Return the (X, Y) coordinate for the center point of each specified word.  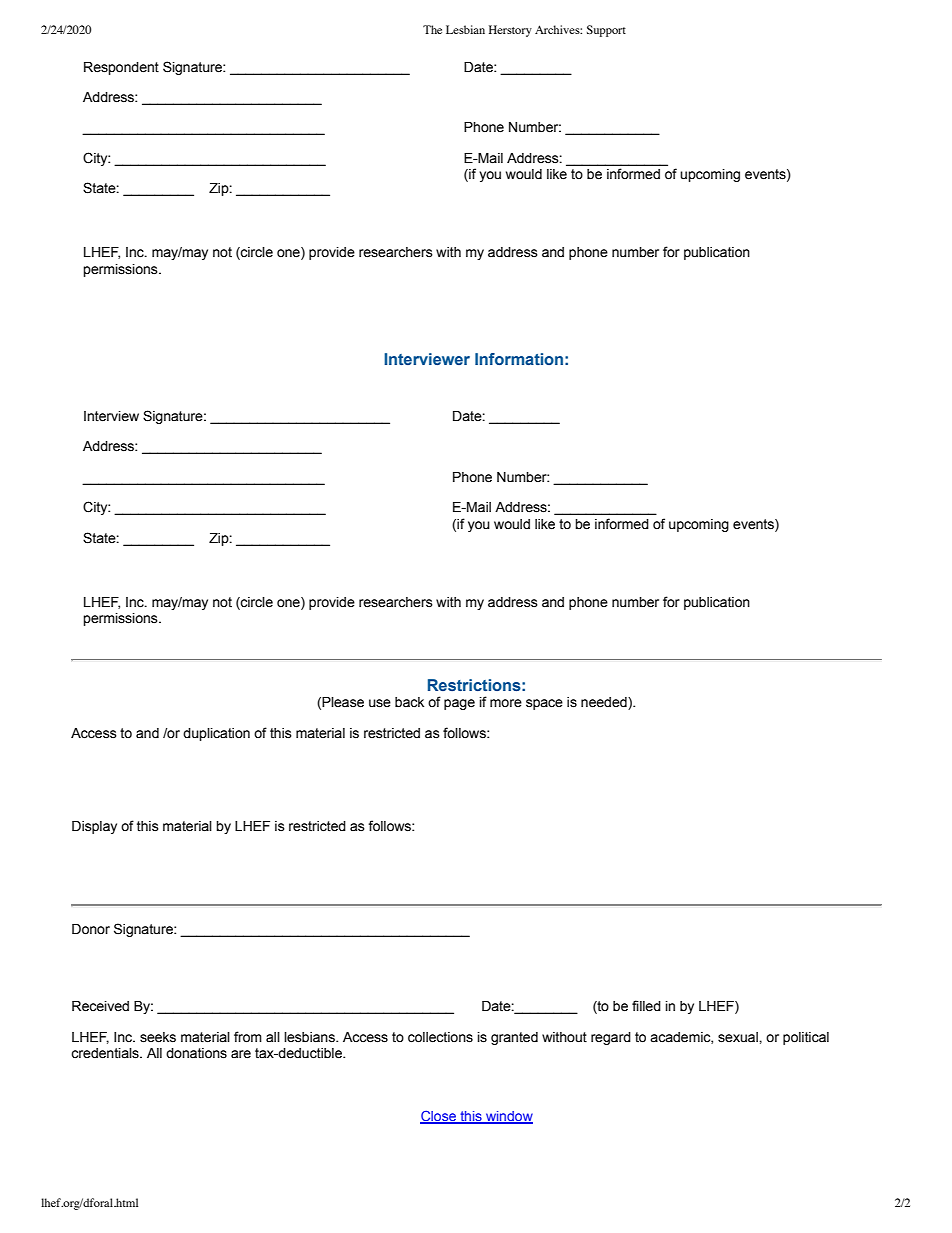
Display (94, 827)
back (409, 702)
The (432, 29)
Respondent (121, 68)
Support (606, 31)
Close (439, 1117)
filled (646, 1006)
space (544, 704)
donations (196, 1053)
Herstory (510, 31)
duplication (216, 734)
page (459, 704)
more (506, 703)
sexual (739, 1037)
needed (605, 703)
